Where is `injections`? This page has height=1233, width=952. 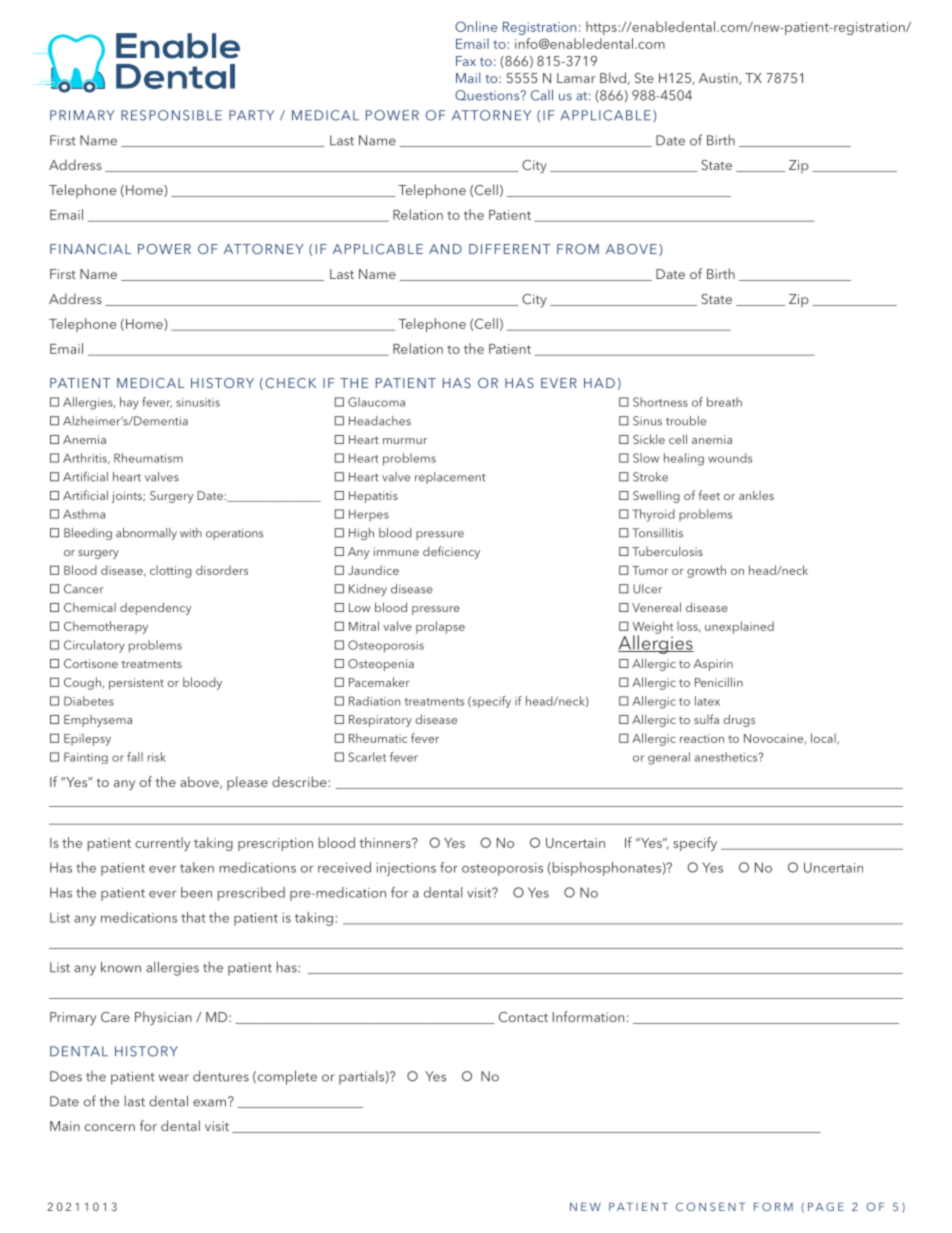
injections is located at coordinates (406, 869).
